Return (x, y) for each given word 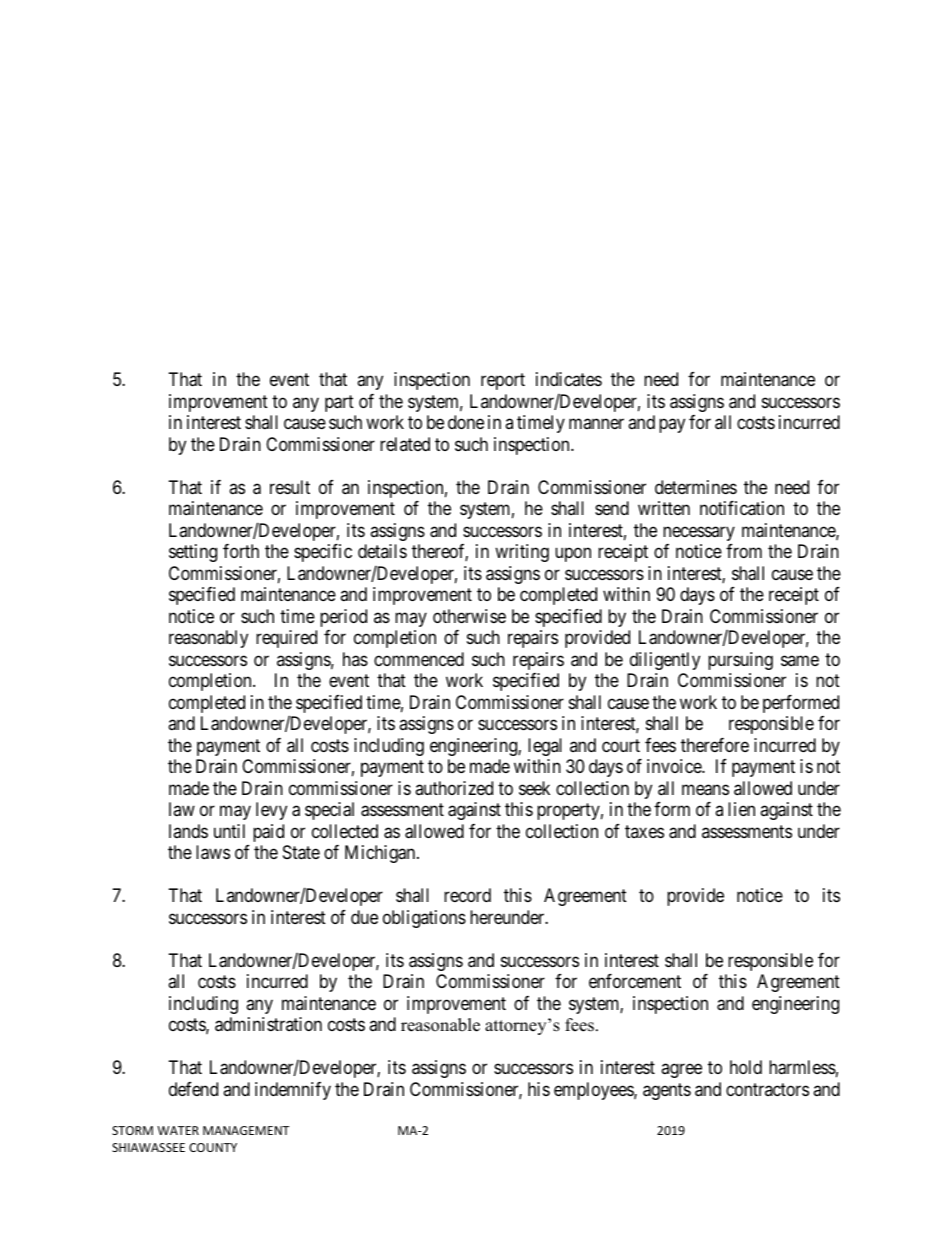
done (466, 422)
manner (596, 424)
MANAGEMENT (246, 1130)
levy (271, 811)
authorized (454, 788)
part (339, 403)
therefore (715, 745)
